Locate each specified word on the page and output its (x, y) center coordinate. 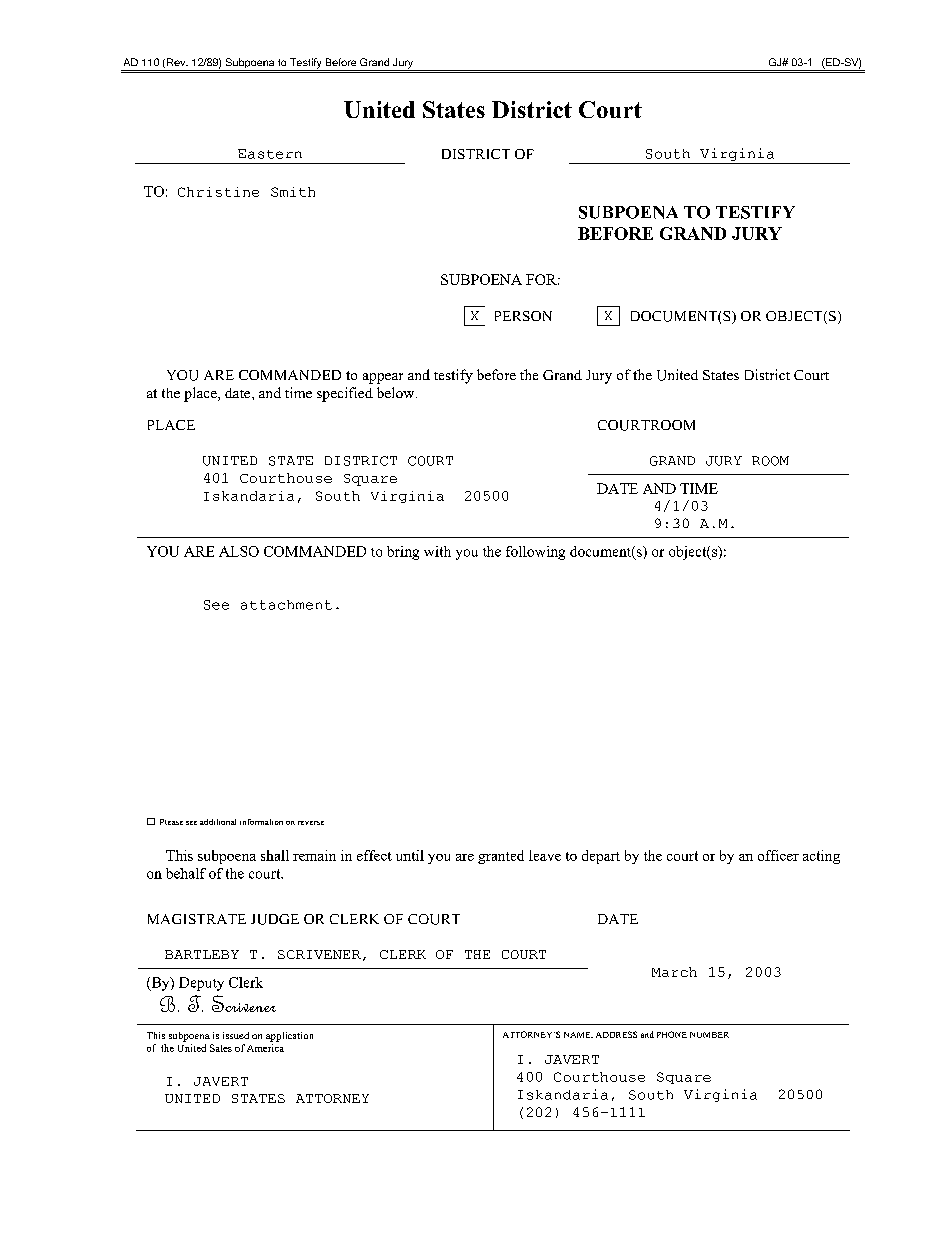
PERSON (523, 316)
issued (236, 1035)
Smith (293, 192)
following (535, 553)
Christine (218, 192)
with (437, 551)
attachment (286, 605)
